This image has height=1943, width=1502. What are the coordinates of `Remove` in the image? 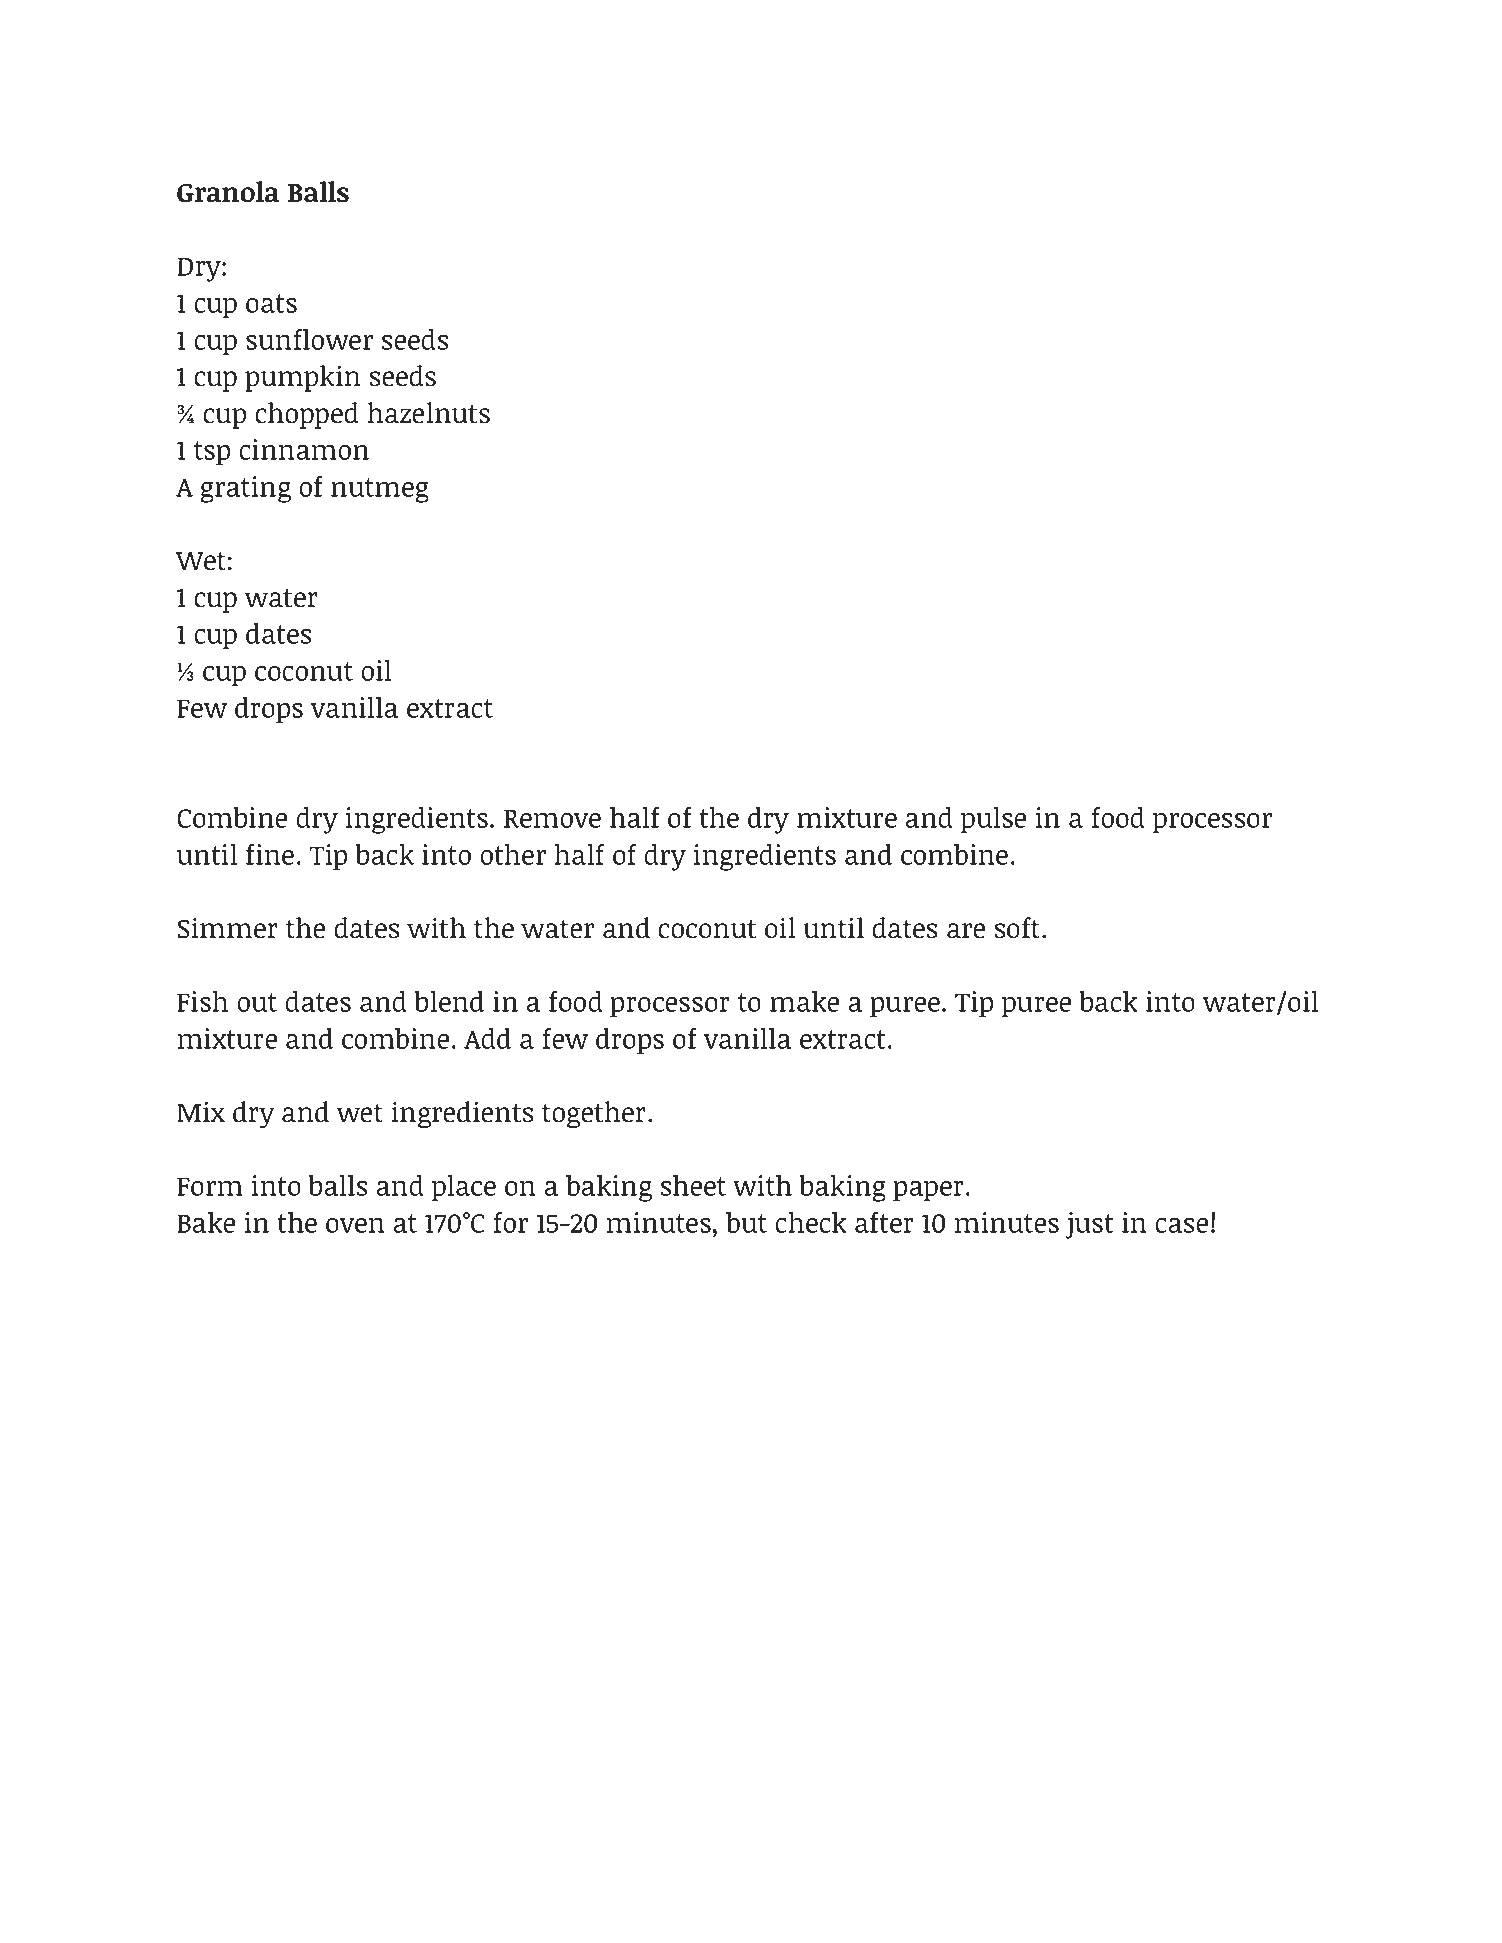 It's located at (552, 818).
